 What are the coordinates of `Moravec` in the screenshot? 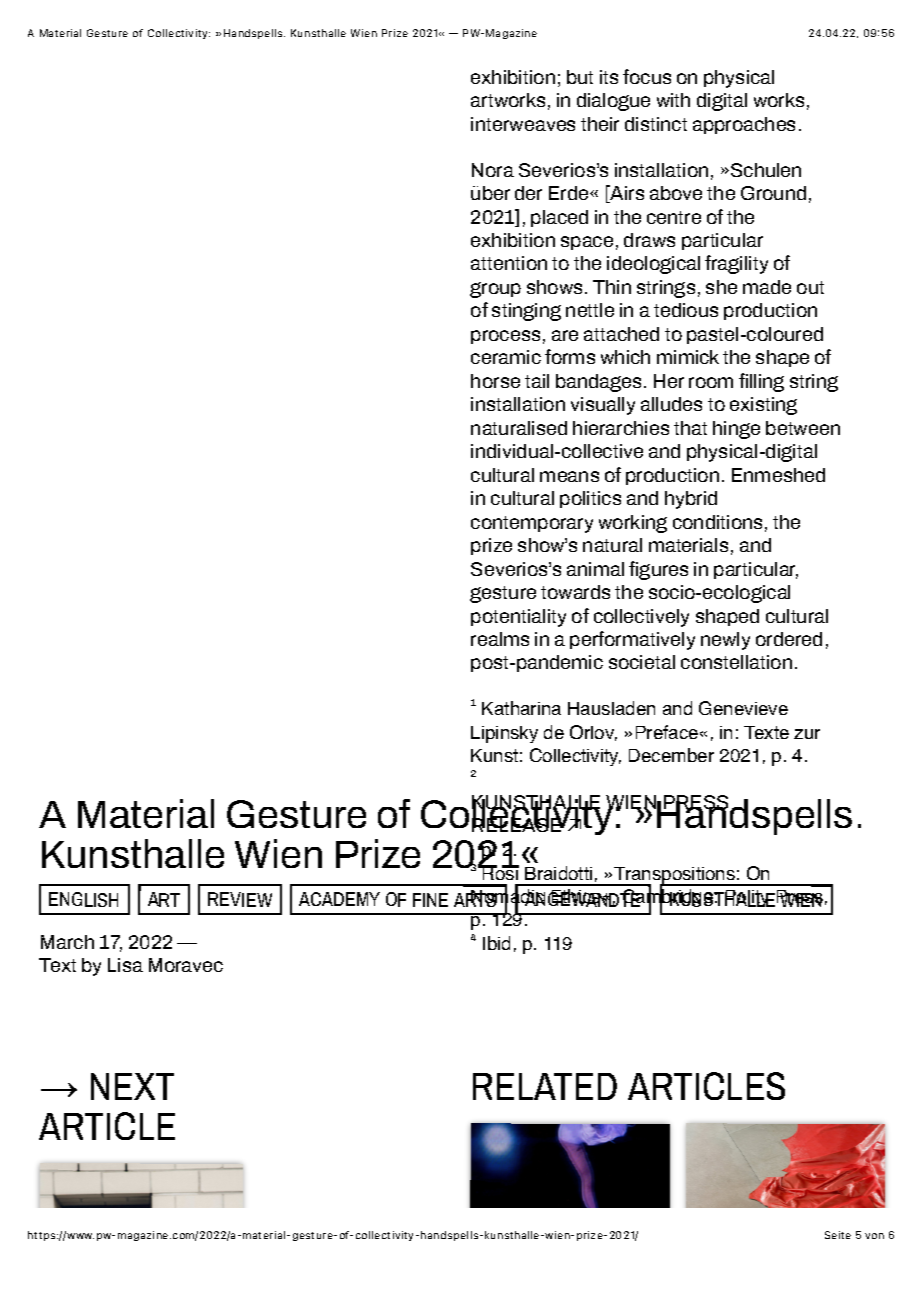 It's located at (186, 965).
